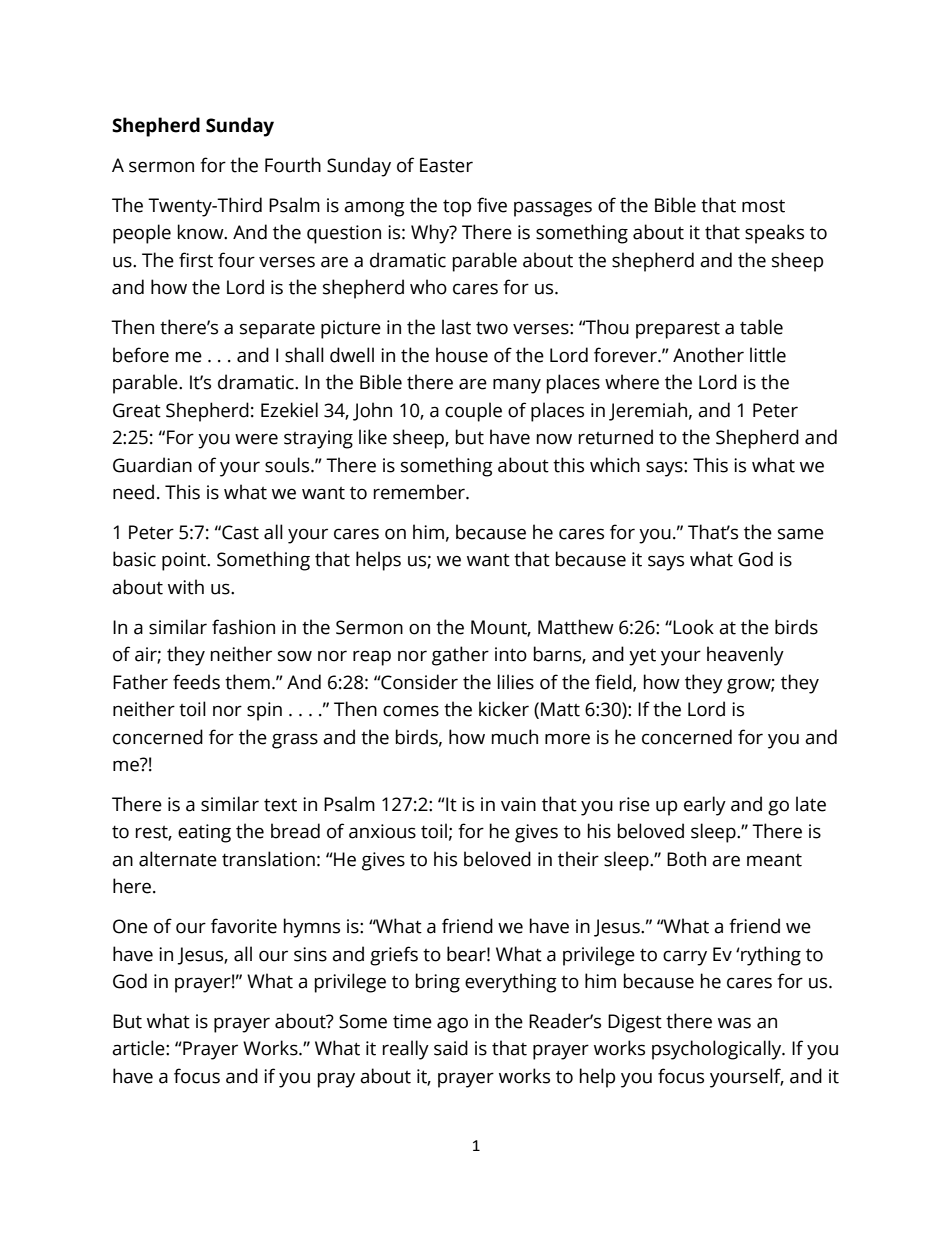  I want to click on eating, so click(204, 833).
